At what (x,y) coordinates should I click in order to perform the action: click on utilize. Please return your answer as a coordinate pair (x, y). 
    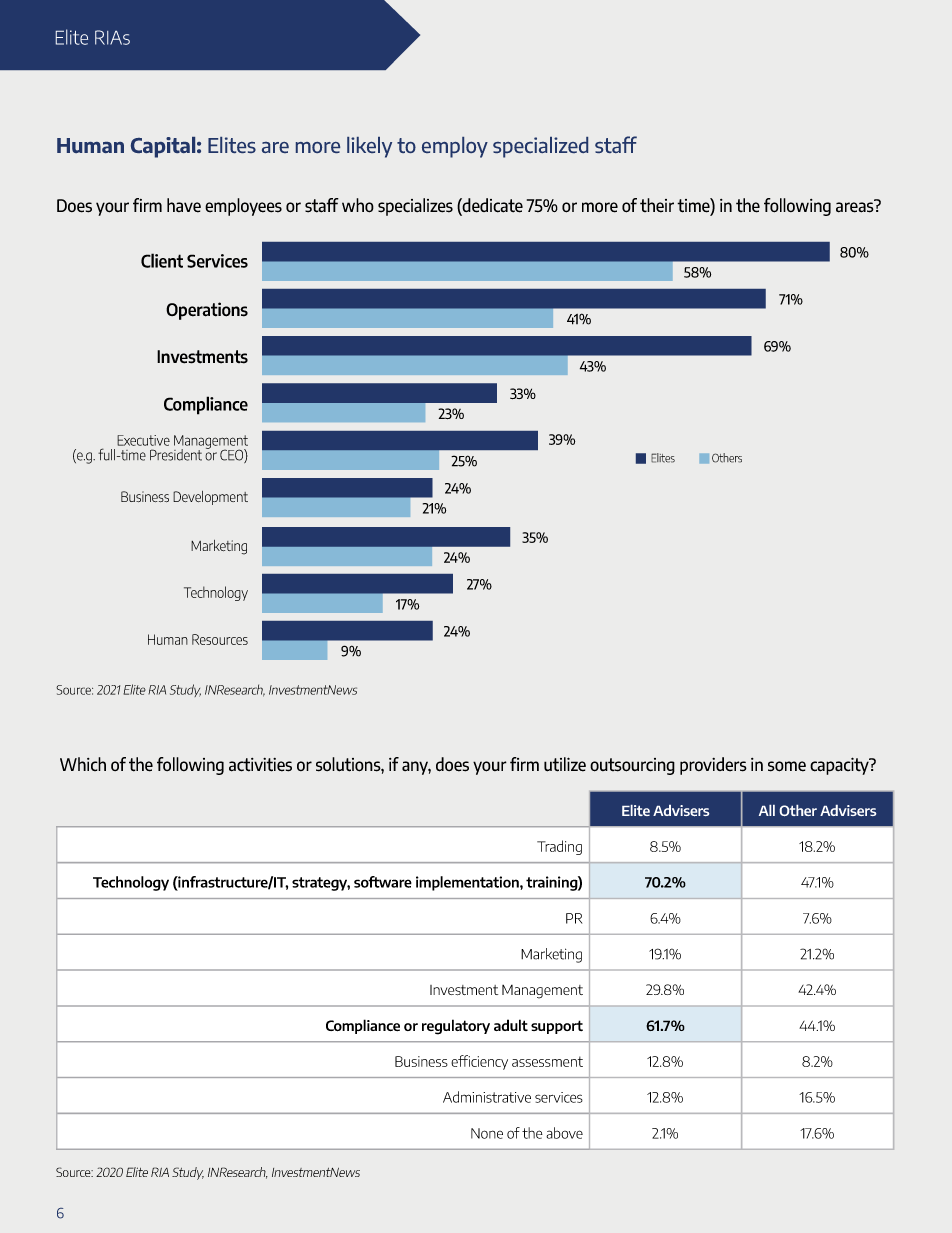
    Looking at the image, I should click on (565, 764).
